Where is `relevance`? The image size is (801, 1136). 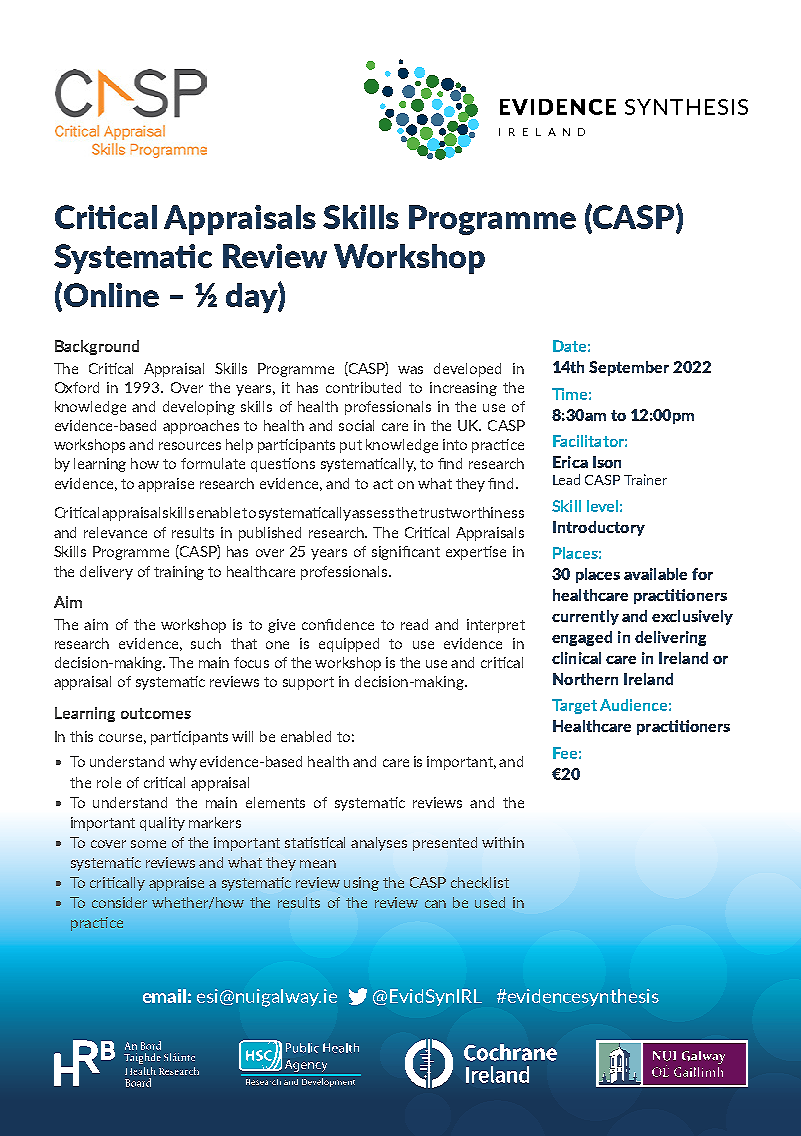
relevance is located at coordinates (115, 532).
